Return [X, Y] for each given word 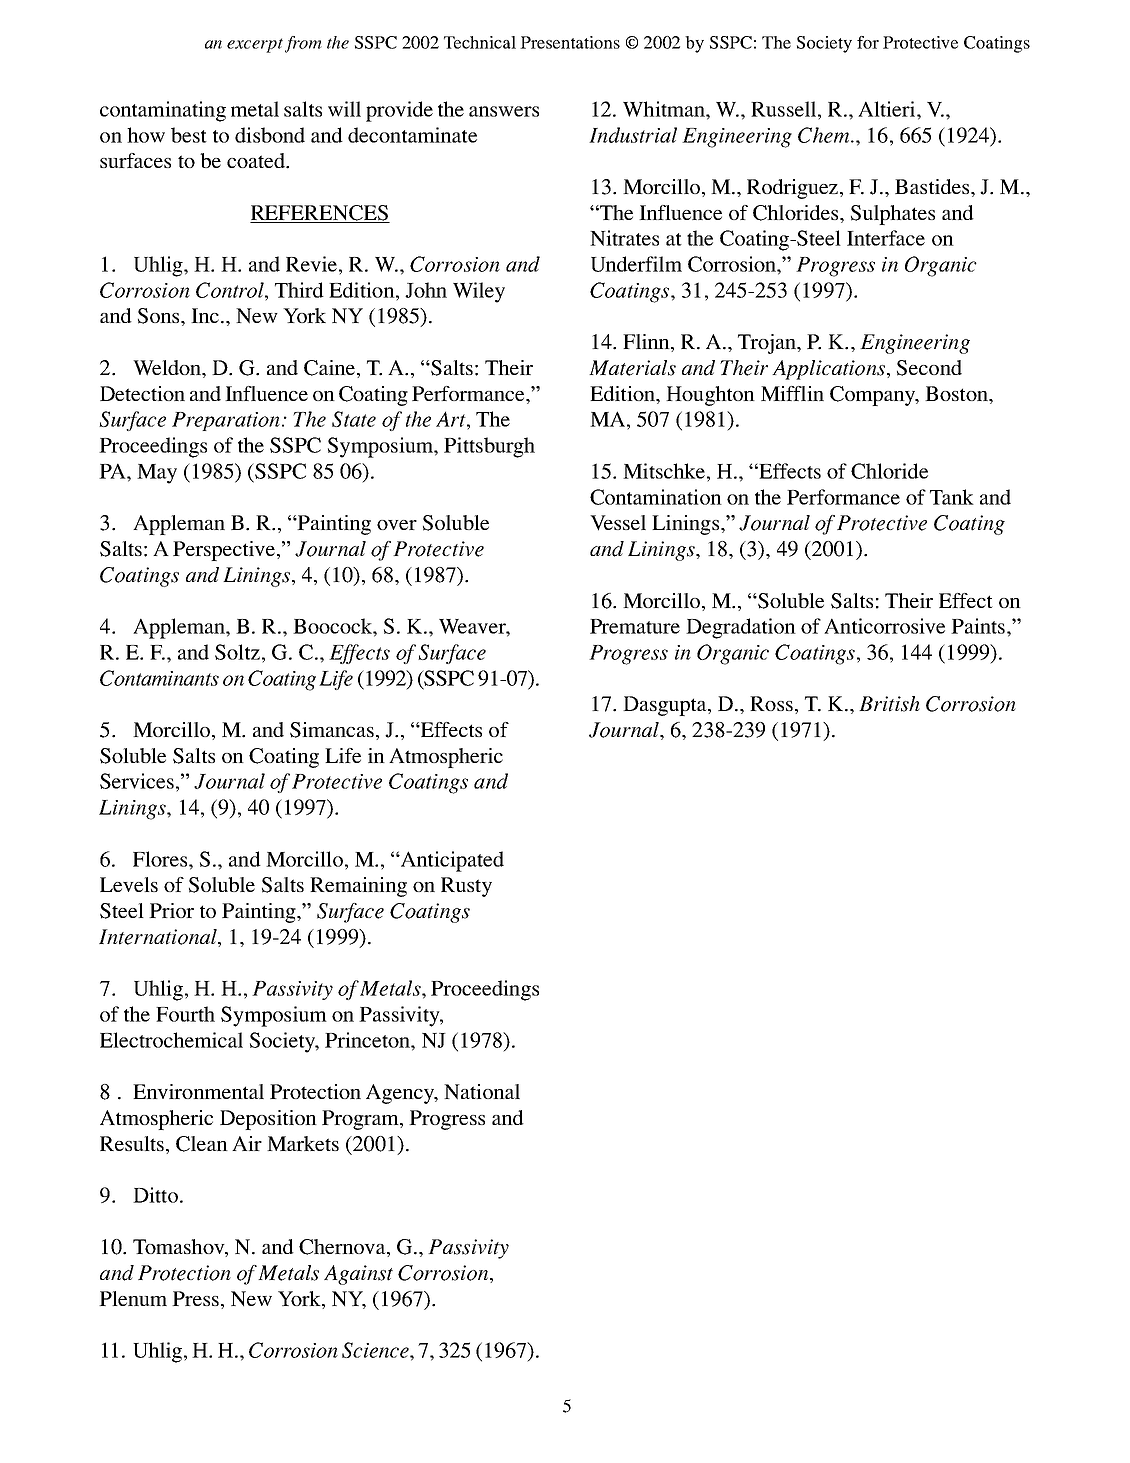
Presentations [570, 42]
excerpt [255, 45]
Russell [785, 109]
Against [358, 1275]
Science [376, 1350]
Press [195, 1298]
